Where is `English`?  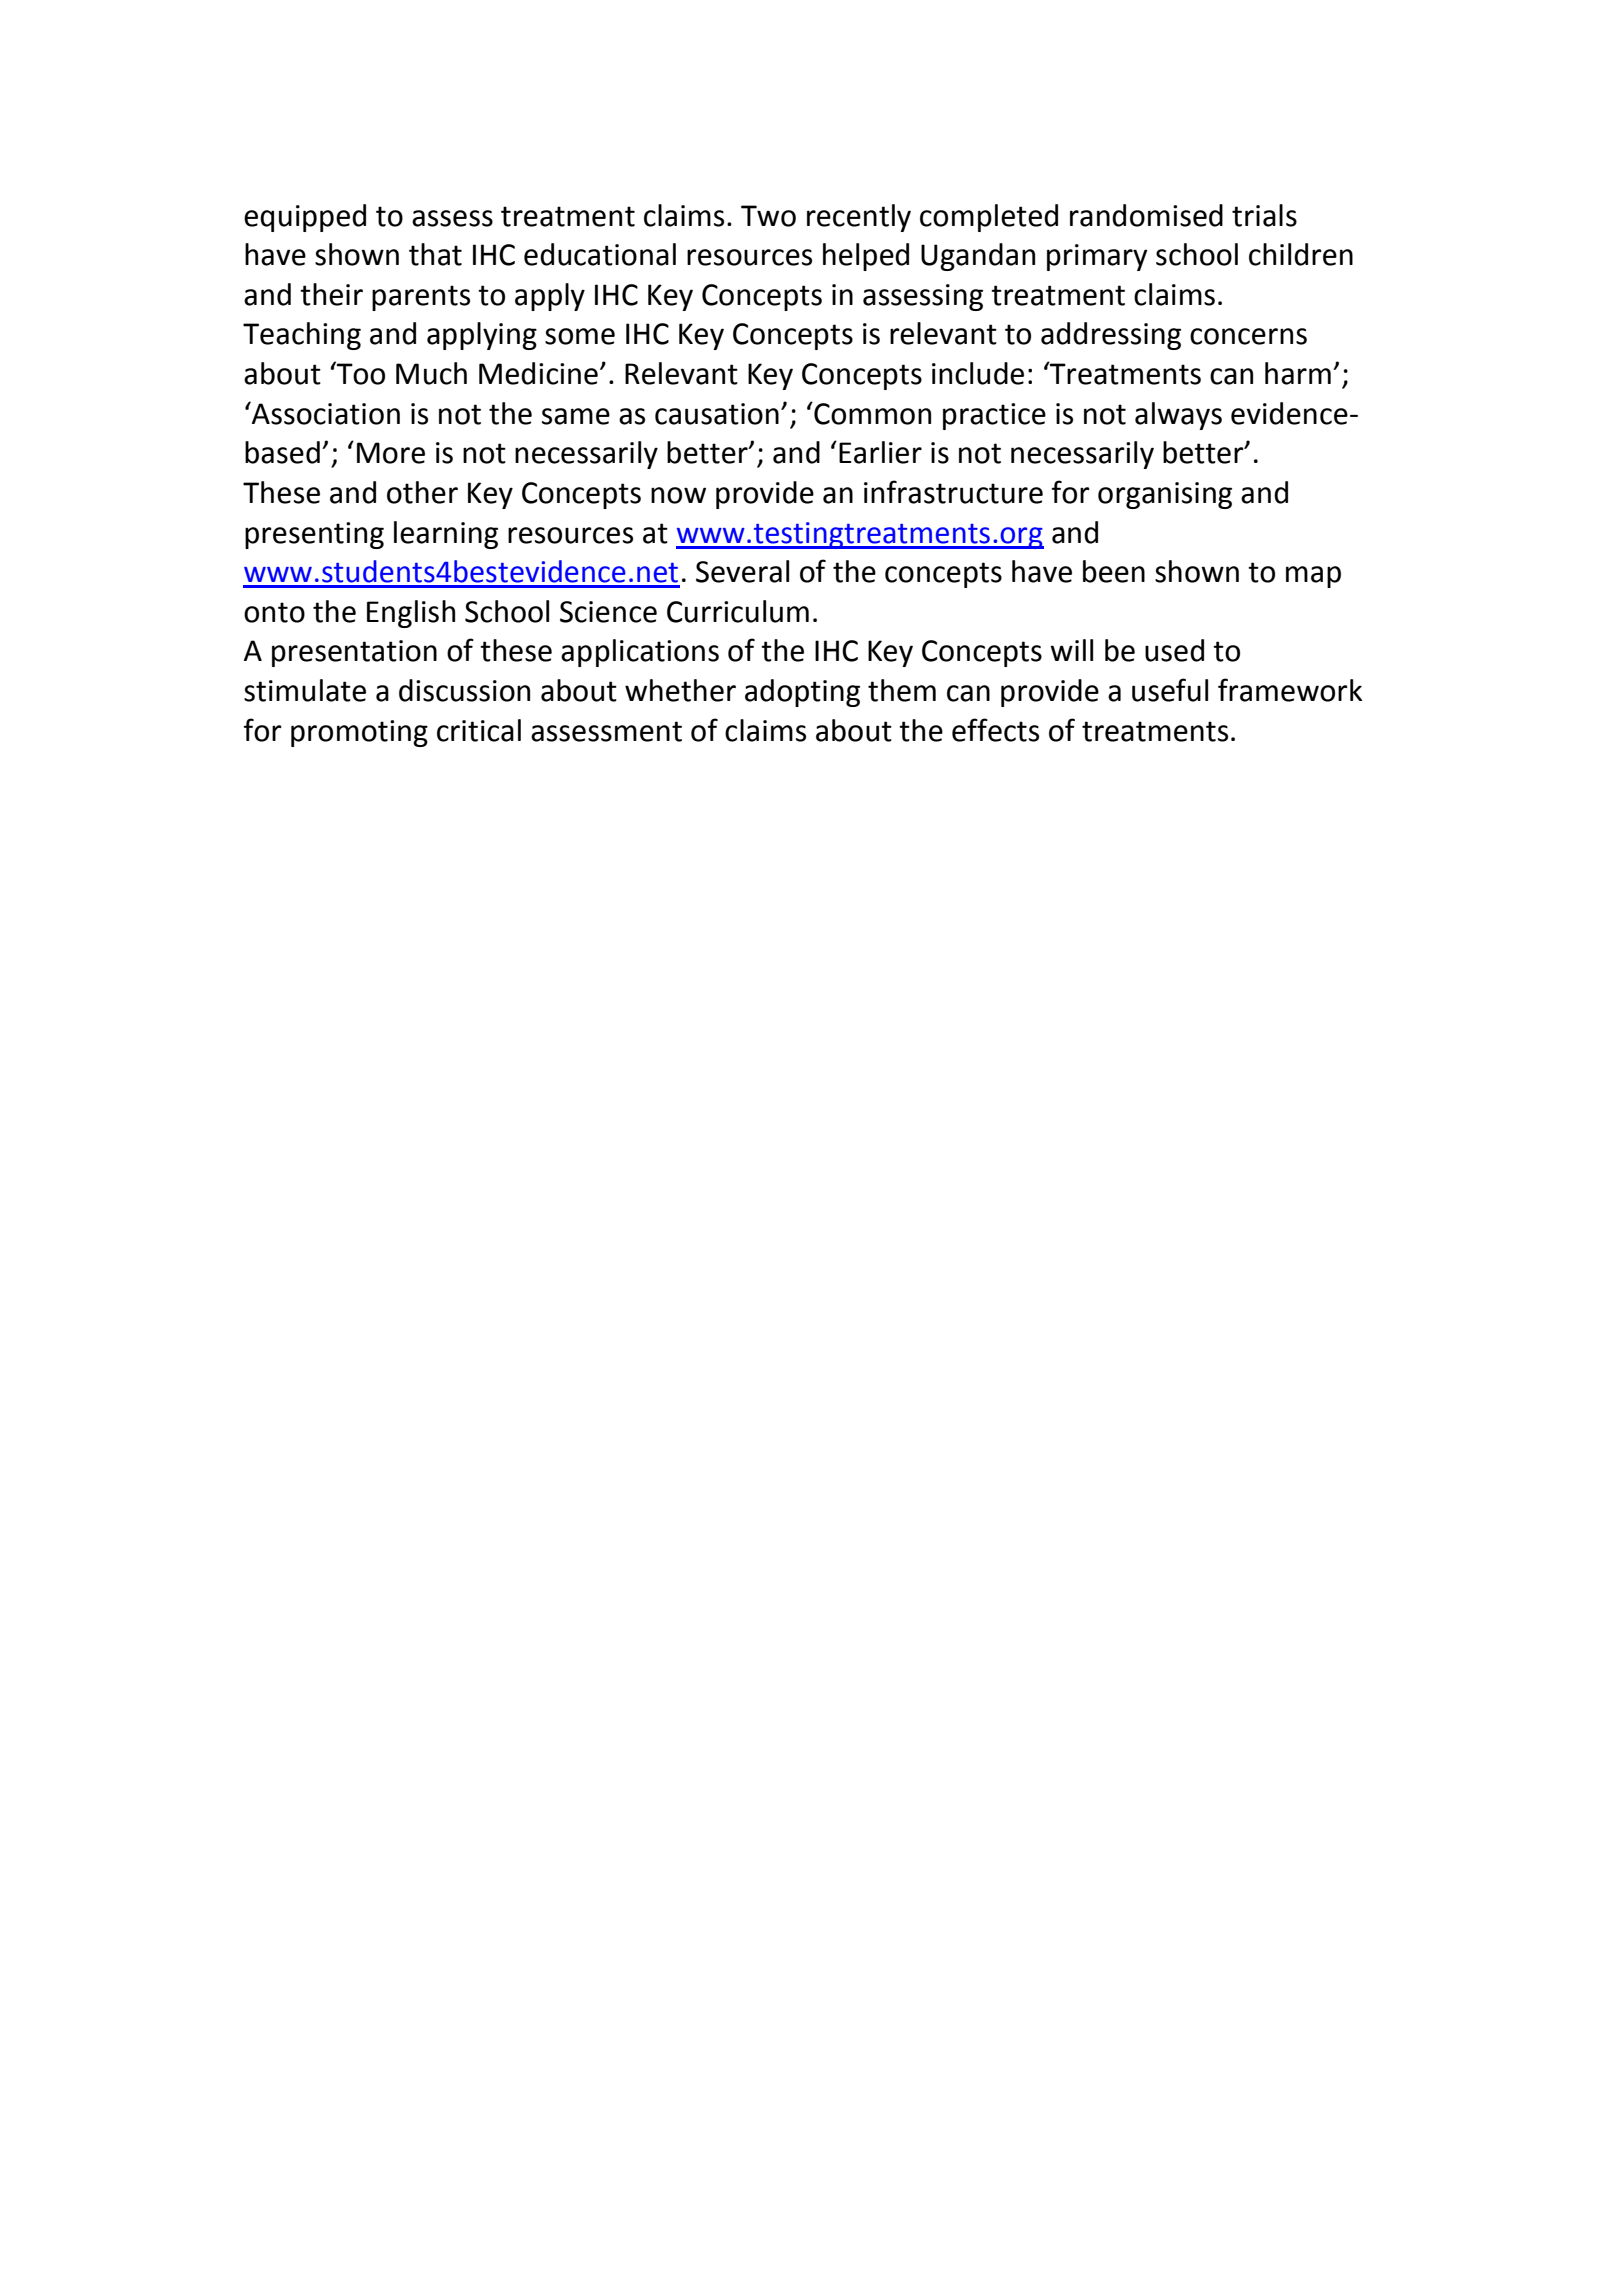
English is located at coordinates (411, 614).
